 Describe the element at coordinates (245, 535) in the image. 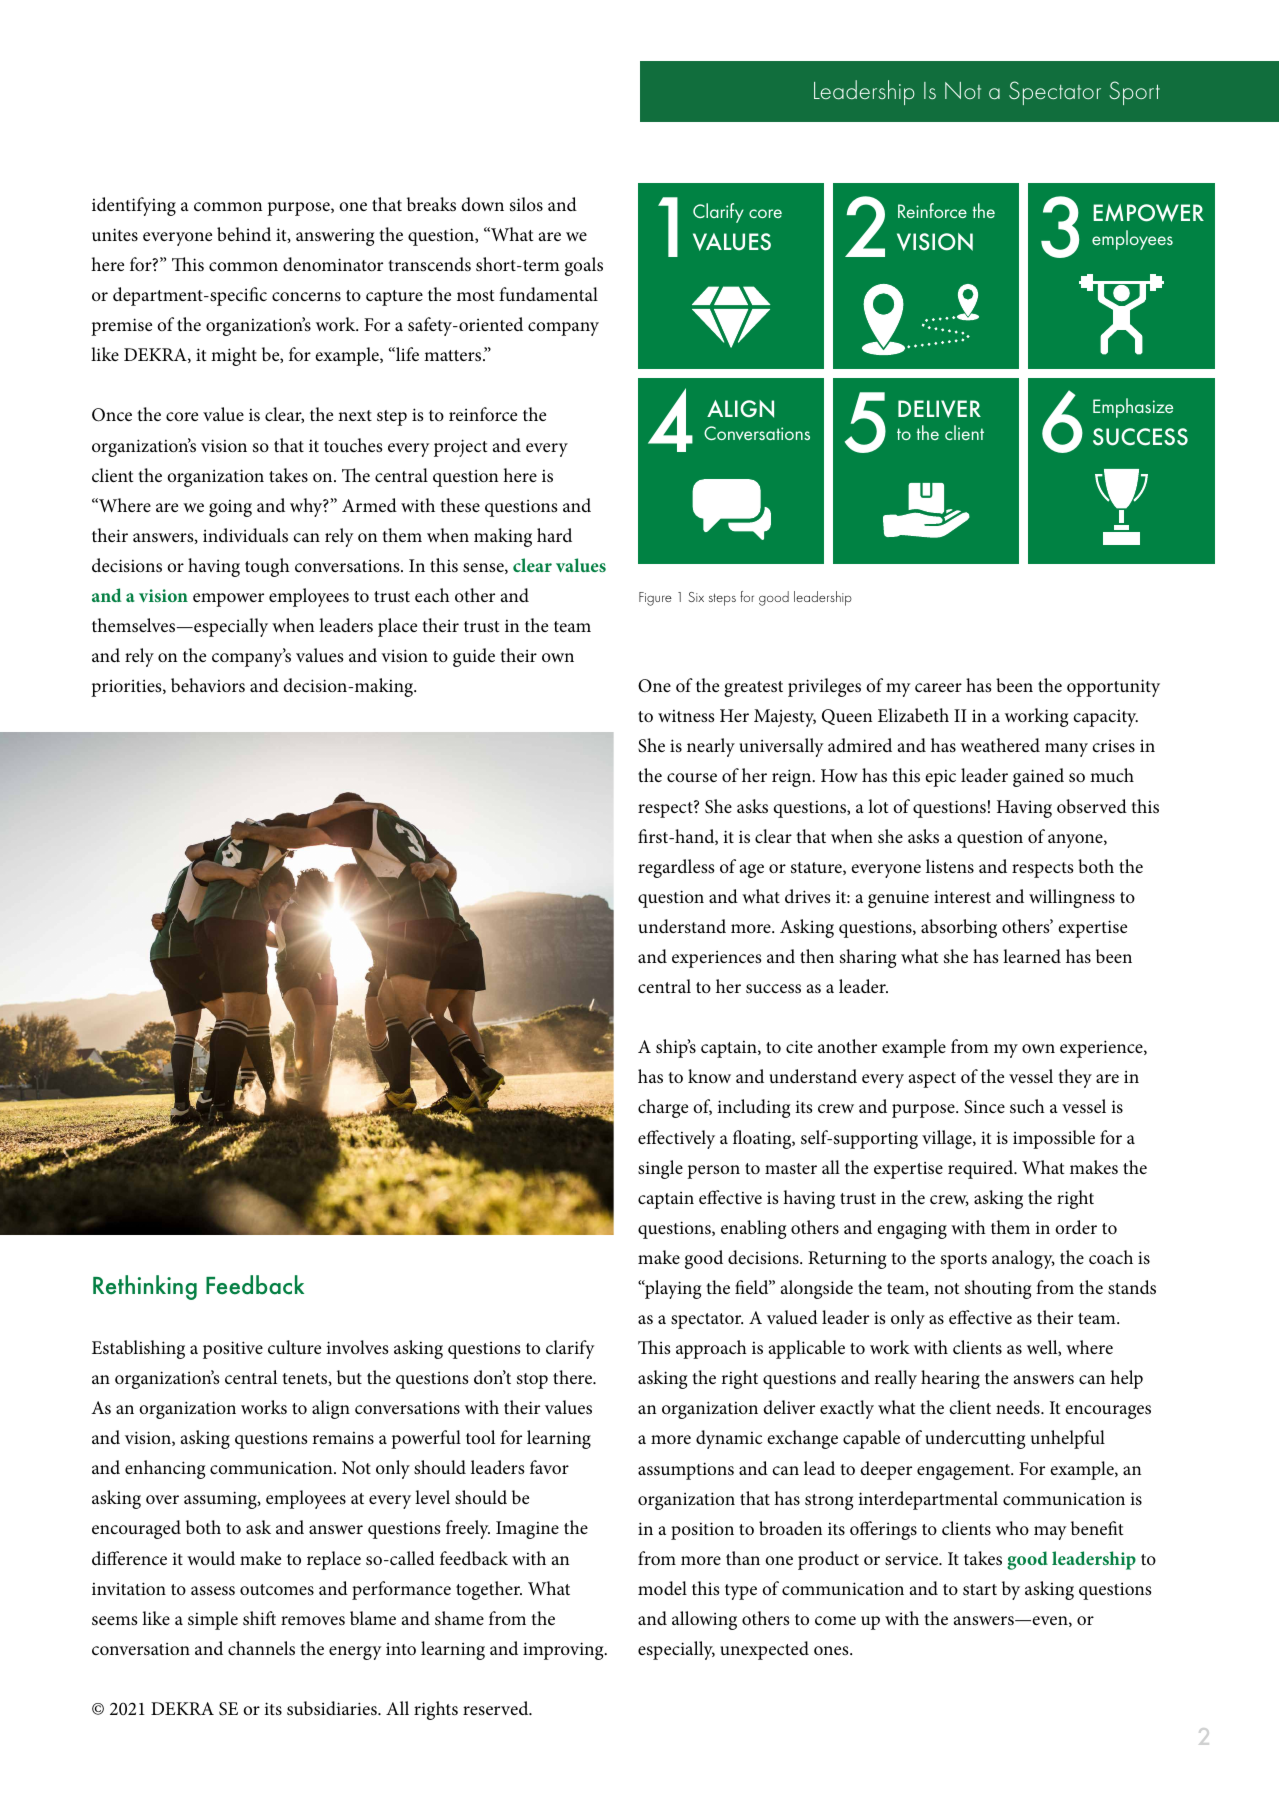

I see `individuals` at that location.
